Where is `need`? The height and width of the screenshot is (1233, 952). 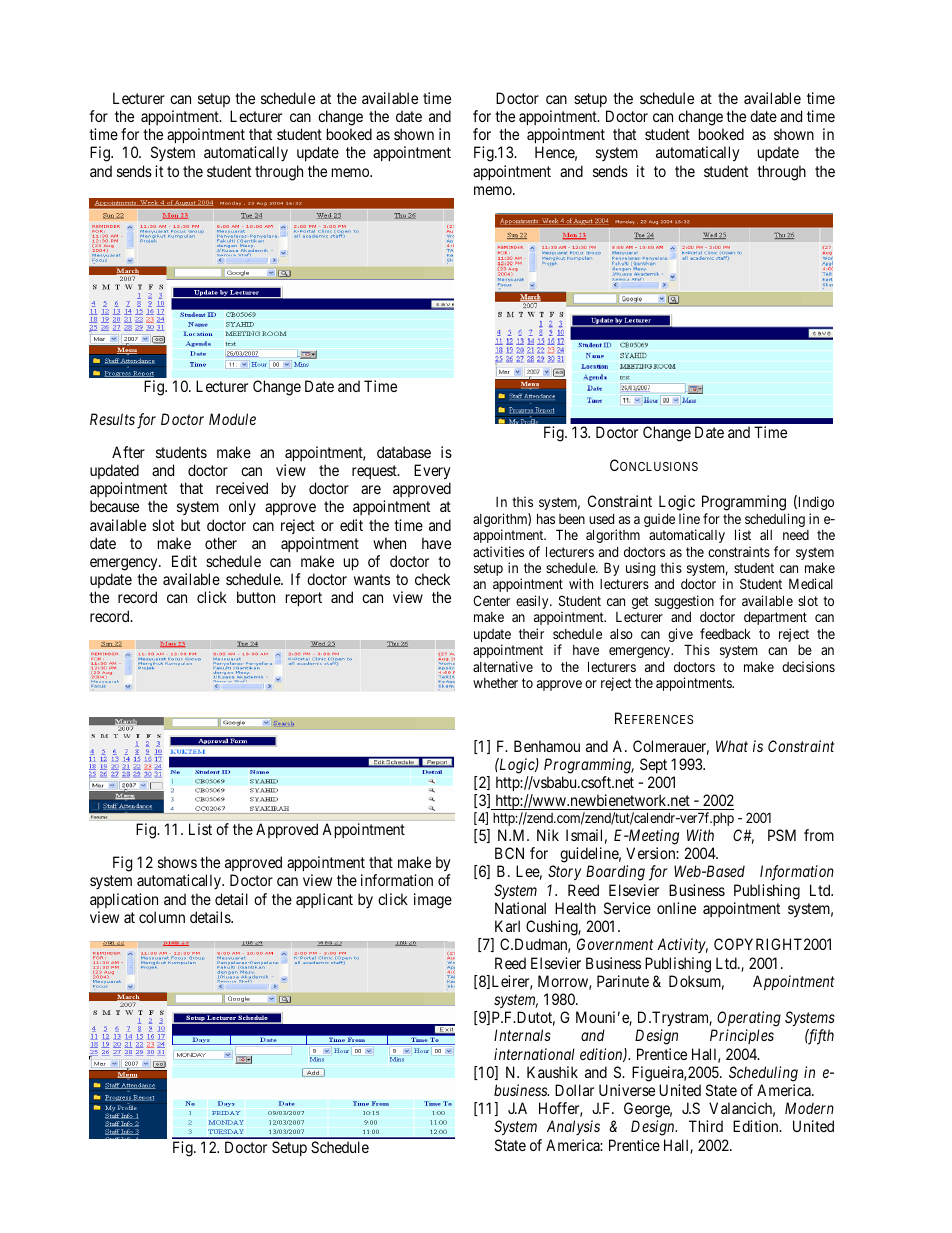 need is located at coordinates (796, 535).
